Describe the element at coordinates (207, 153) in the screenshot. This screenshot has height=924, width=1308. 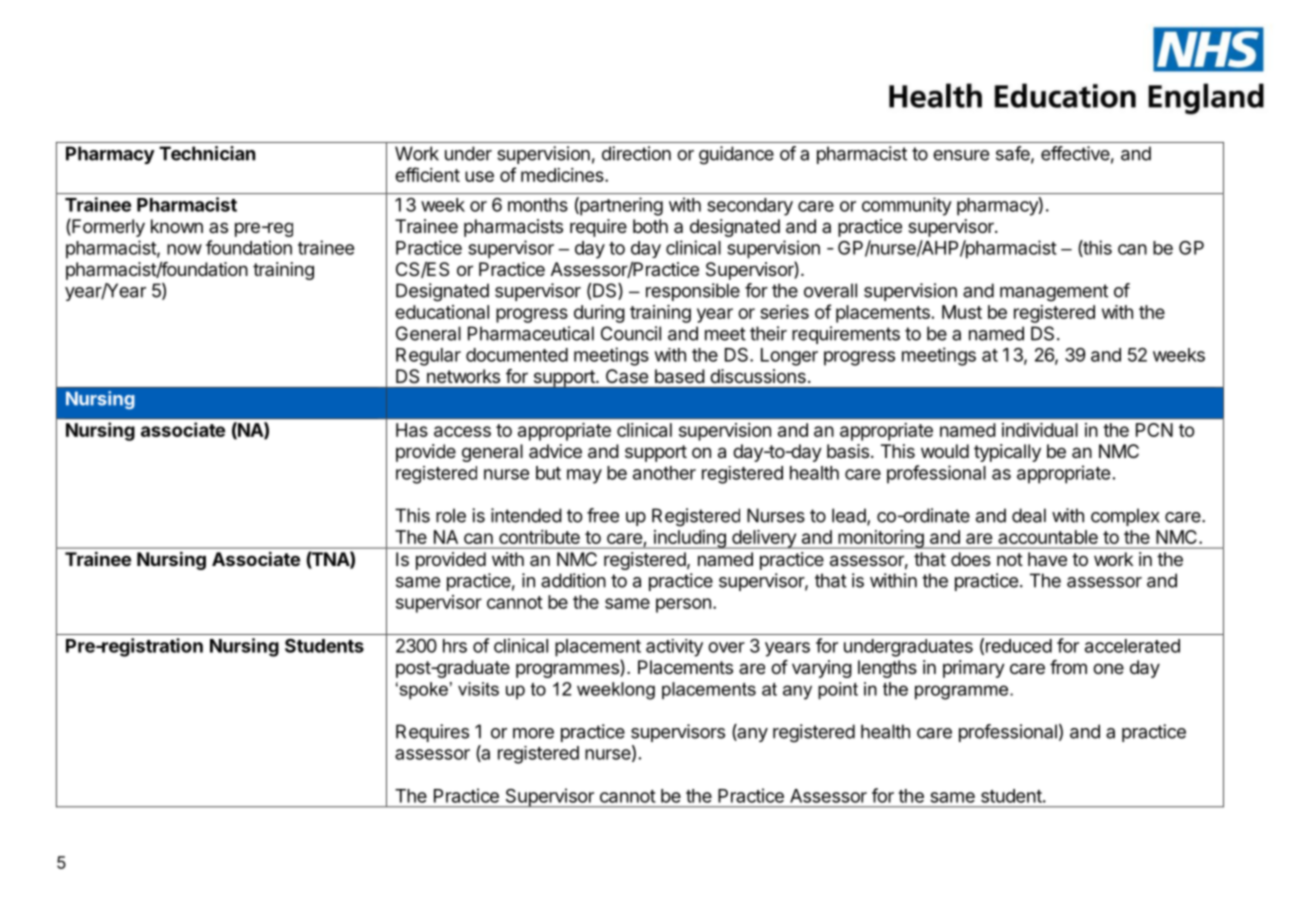
I see `Technician` at that location.
